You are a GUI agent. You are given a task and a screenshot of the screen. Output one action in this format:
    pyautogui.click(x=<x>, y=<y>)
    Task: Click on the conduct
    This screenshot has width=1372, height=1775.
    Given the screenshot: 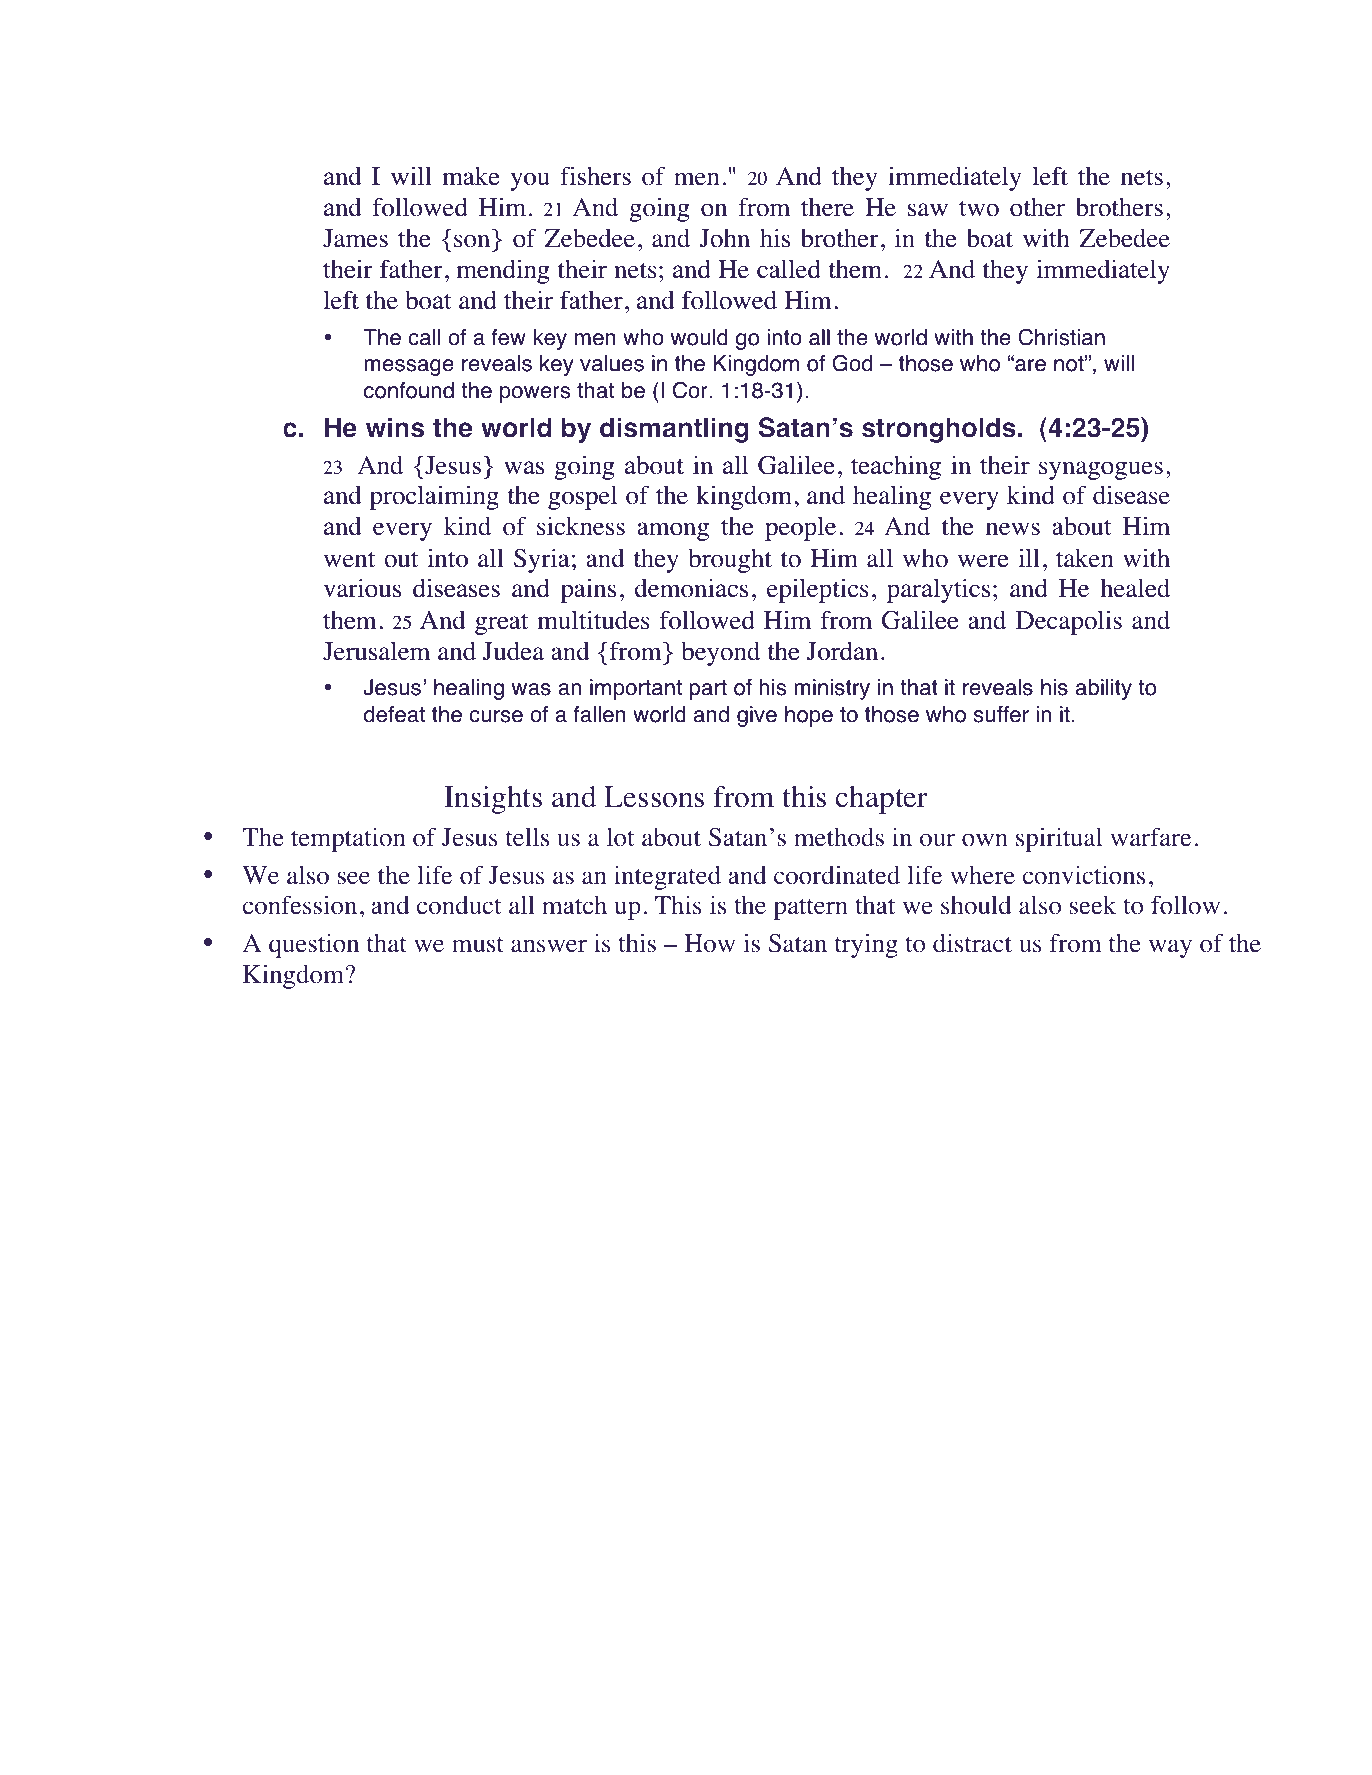 What is the action you would take?
    pyautogui.click(x=459, y=905)
